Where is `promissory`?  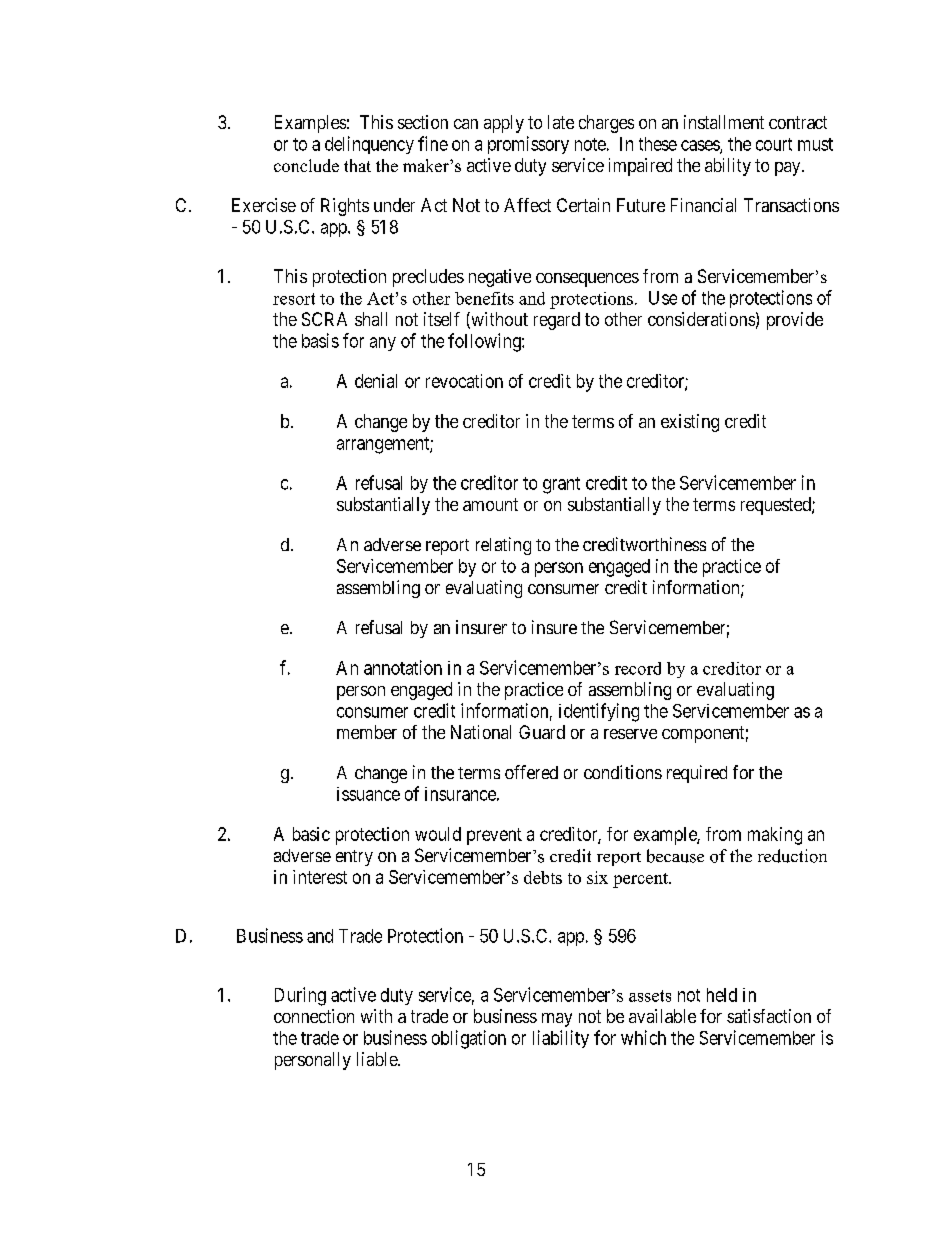 promissory is located at coordinates (528, 145).
